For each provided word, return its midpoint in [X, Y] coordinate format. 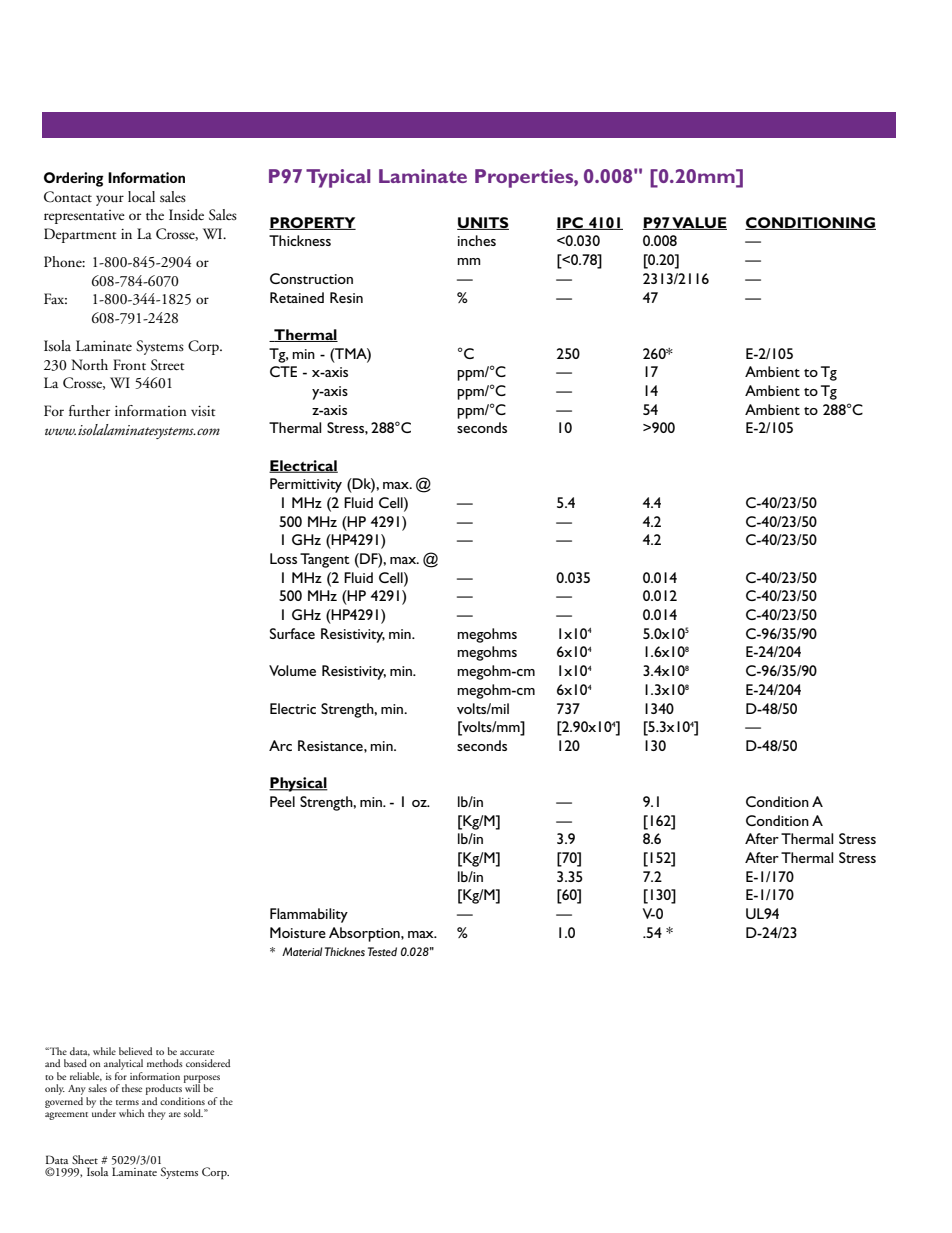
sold [193, 1113]
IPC [570, 223]
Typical [338, 178]
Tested [382, 951]
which [131, 1113]
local [141, 196]
